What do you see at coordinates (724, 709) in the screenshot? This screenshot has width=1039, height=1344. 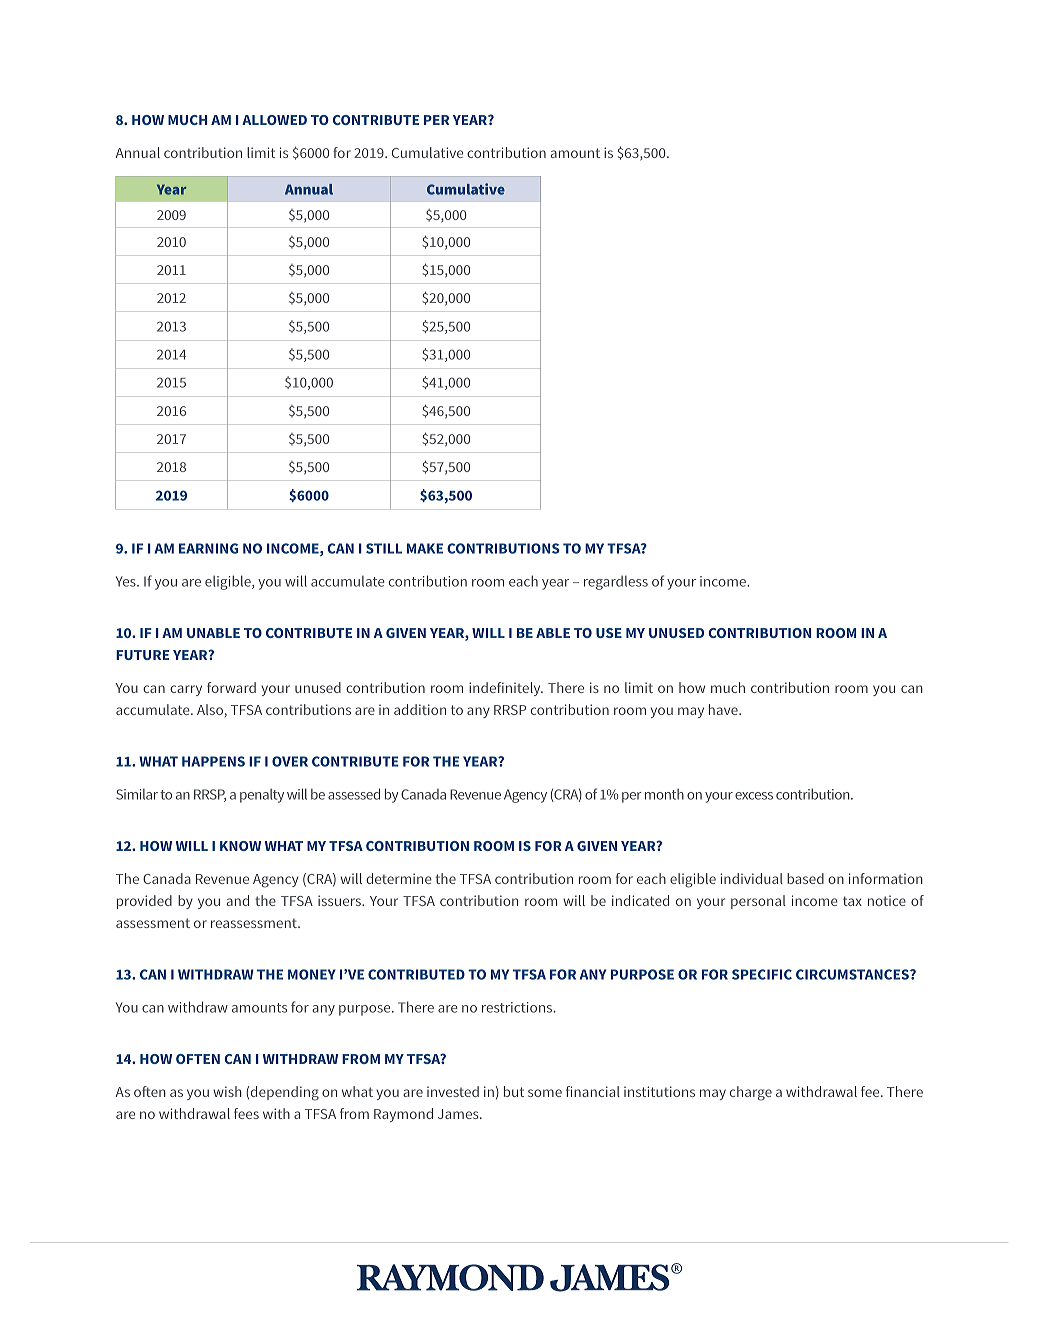 I see `have` at bounding box center [724, 709].
